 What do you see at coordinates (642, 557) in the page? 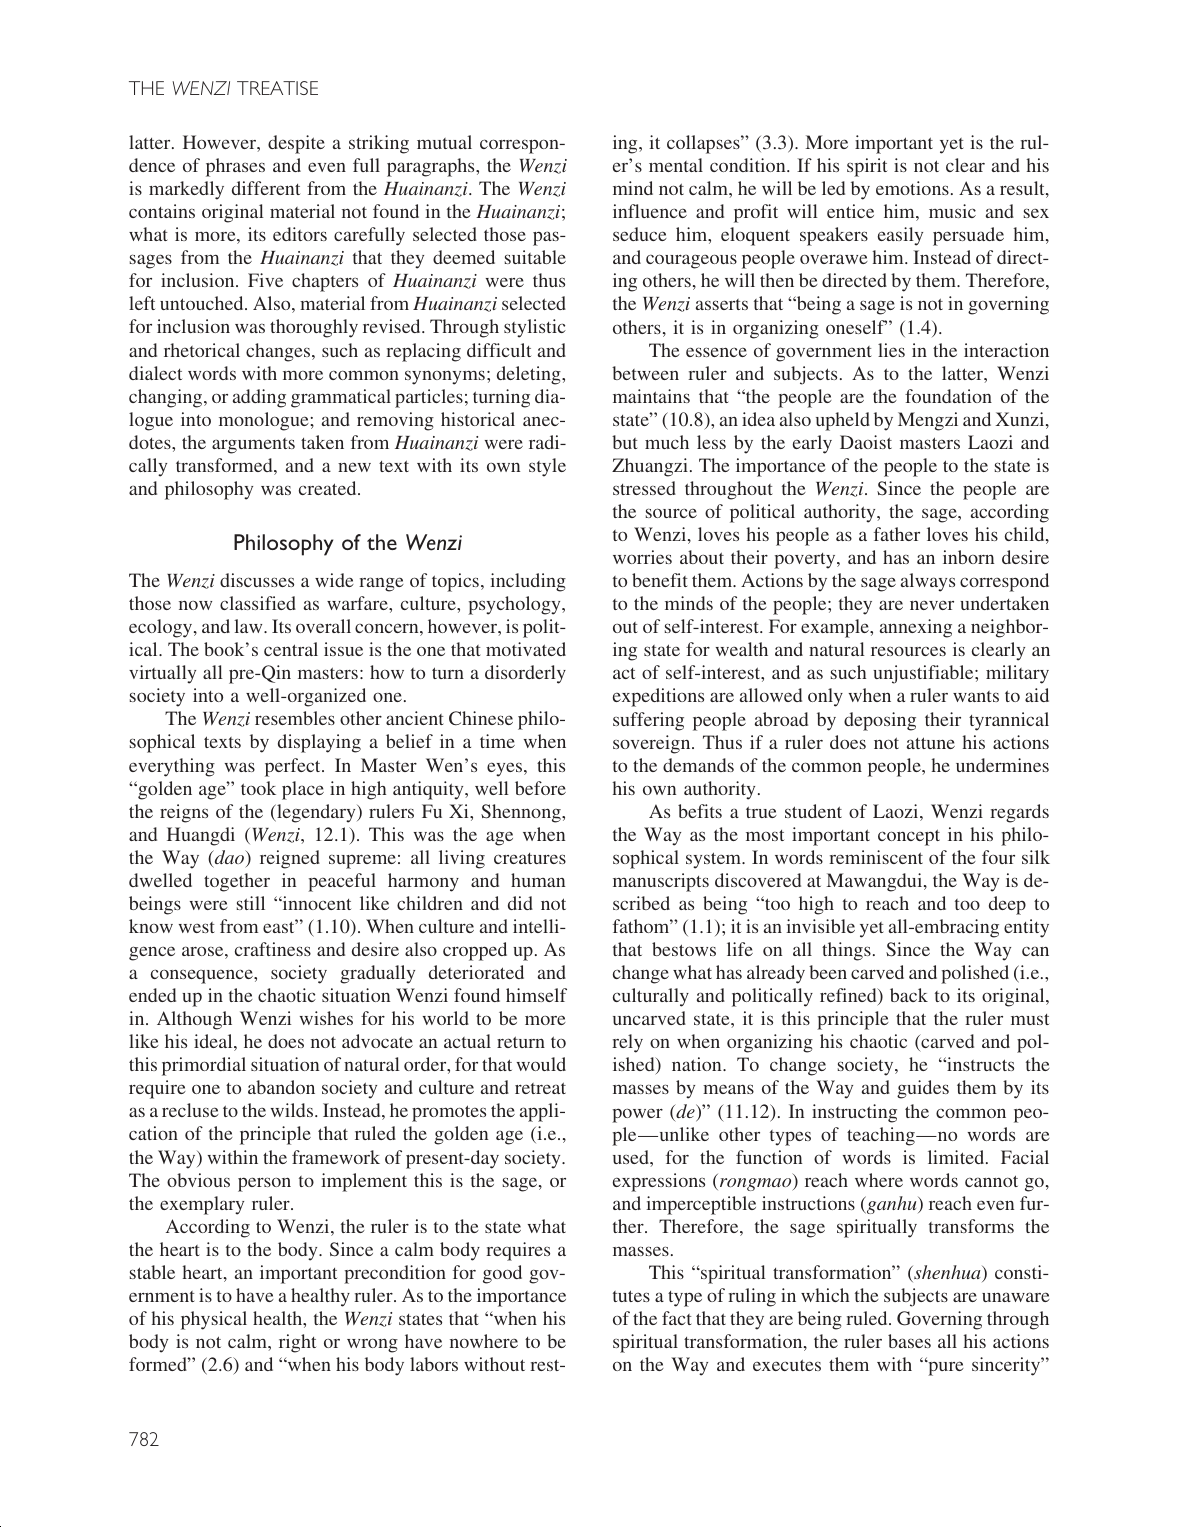
I see `worries` at bounding box center [642, 557].
